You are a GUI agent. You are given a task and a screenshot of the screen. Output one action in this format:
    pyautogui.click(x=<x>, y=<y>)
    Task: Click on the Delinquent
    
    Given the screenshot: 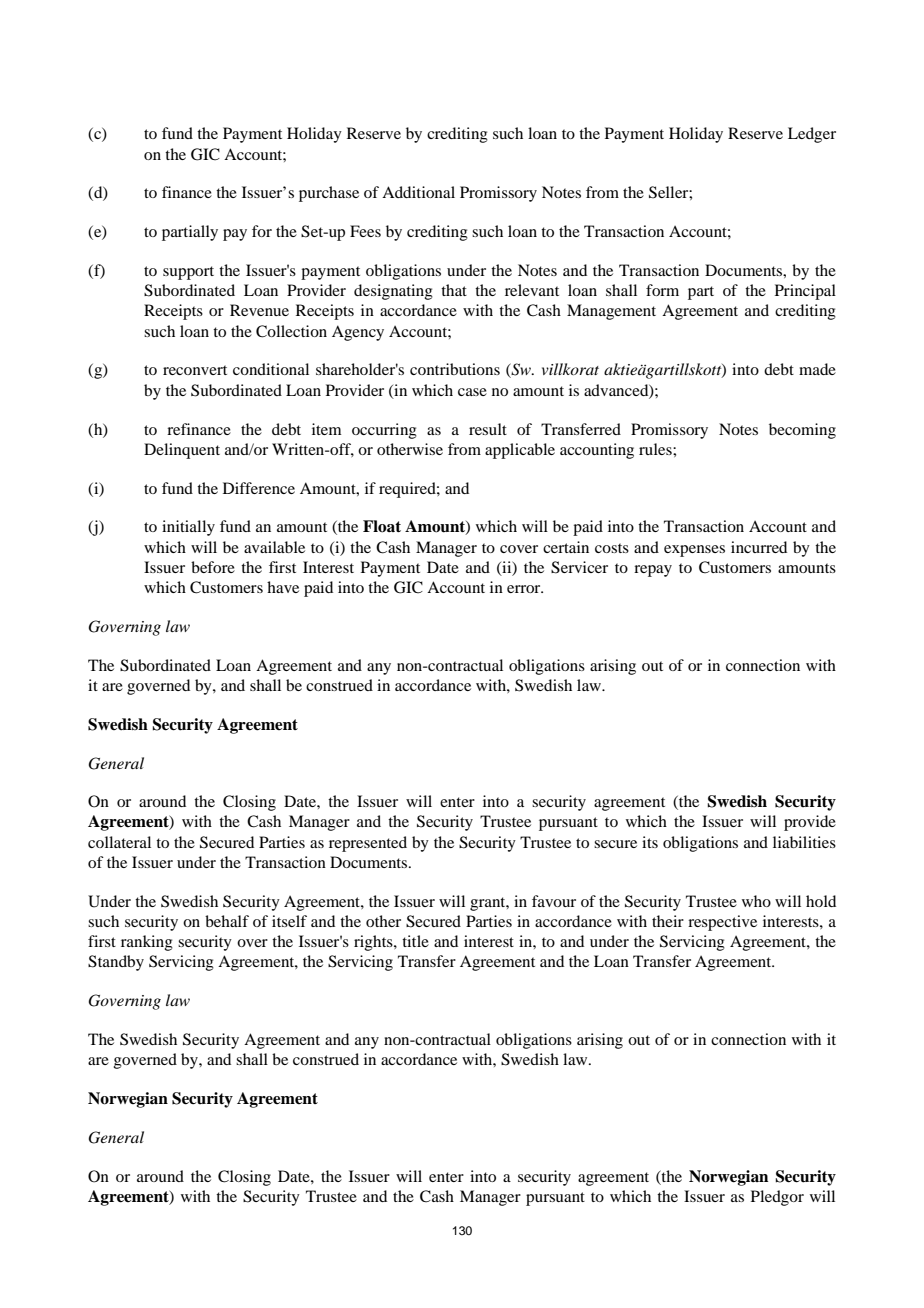 What is the action you would take?
    pyautogui.click(x=182, y=451)
